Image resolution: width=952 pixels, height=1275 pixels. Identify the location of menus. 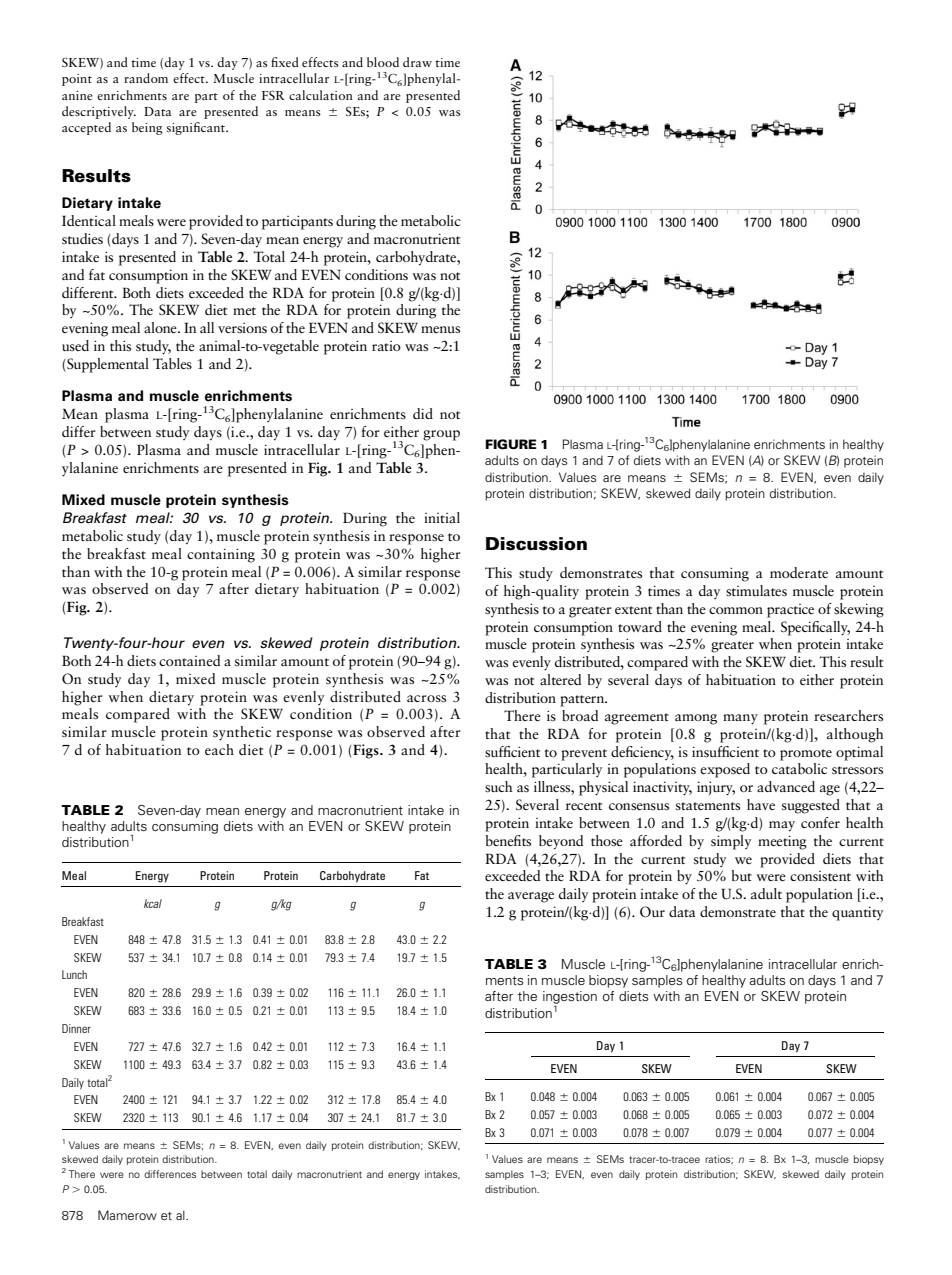
(440, 329).
